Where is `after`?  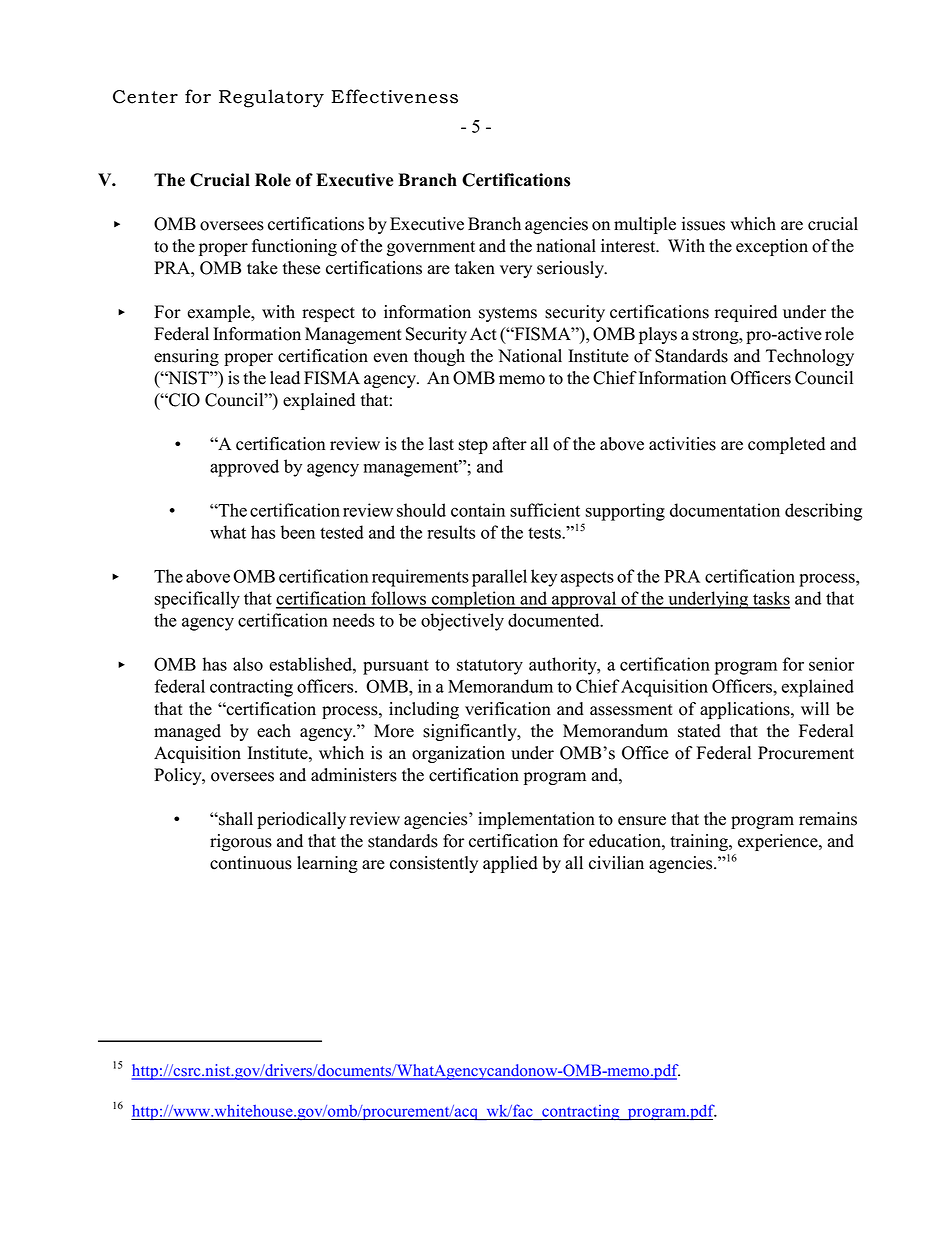
after is located at coordinates (510, 444).
